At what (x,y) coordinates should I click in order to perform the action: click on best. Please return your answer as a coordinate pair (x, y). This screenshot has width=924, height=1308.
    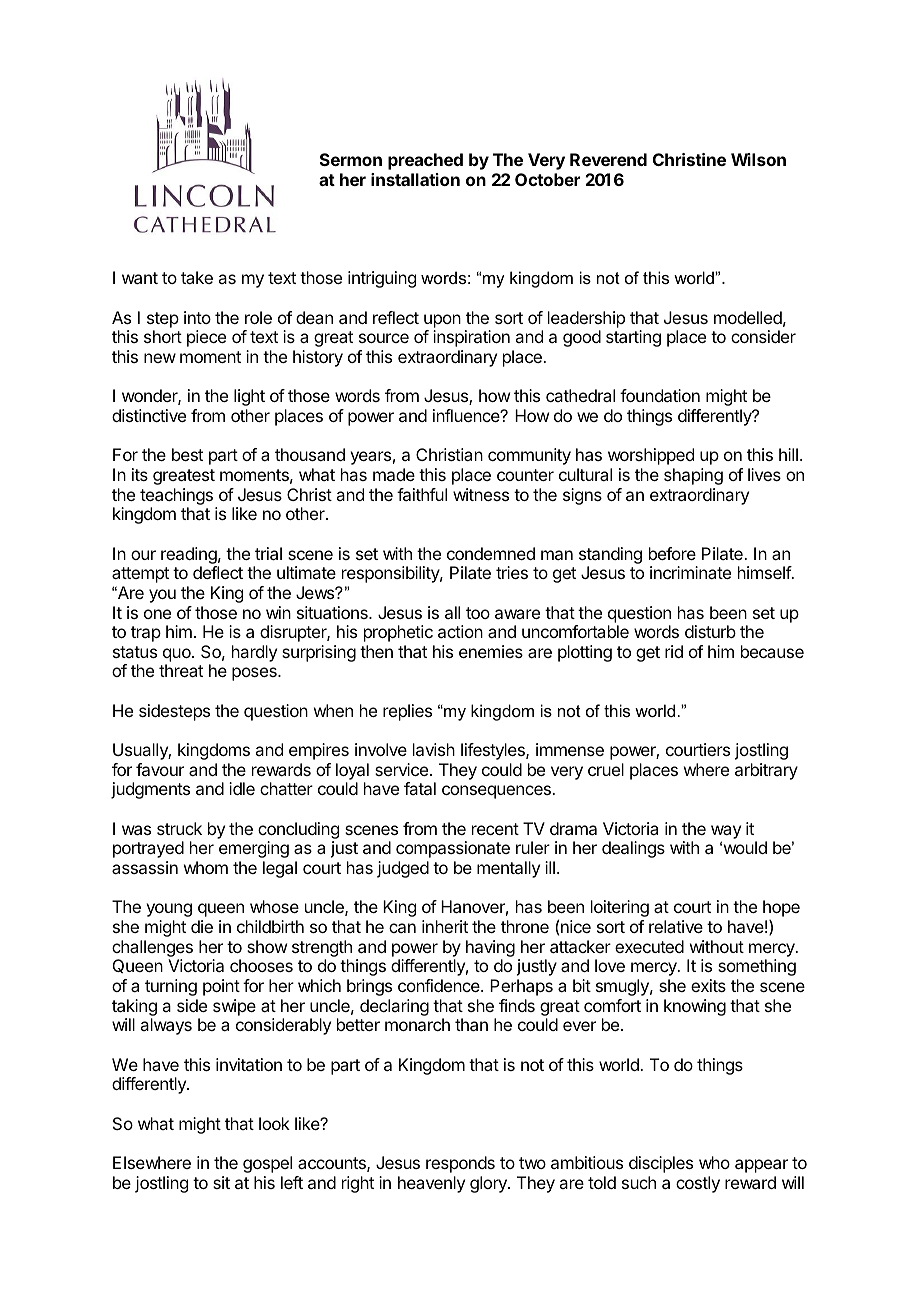
    Looking at the image, I should click on (187, 454).
